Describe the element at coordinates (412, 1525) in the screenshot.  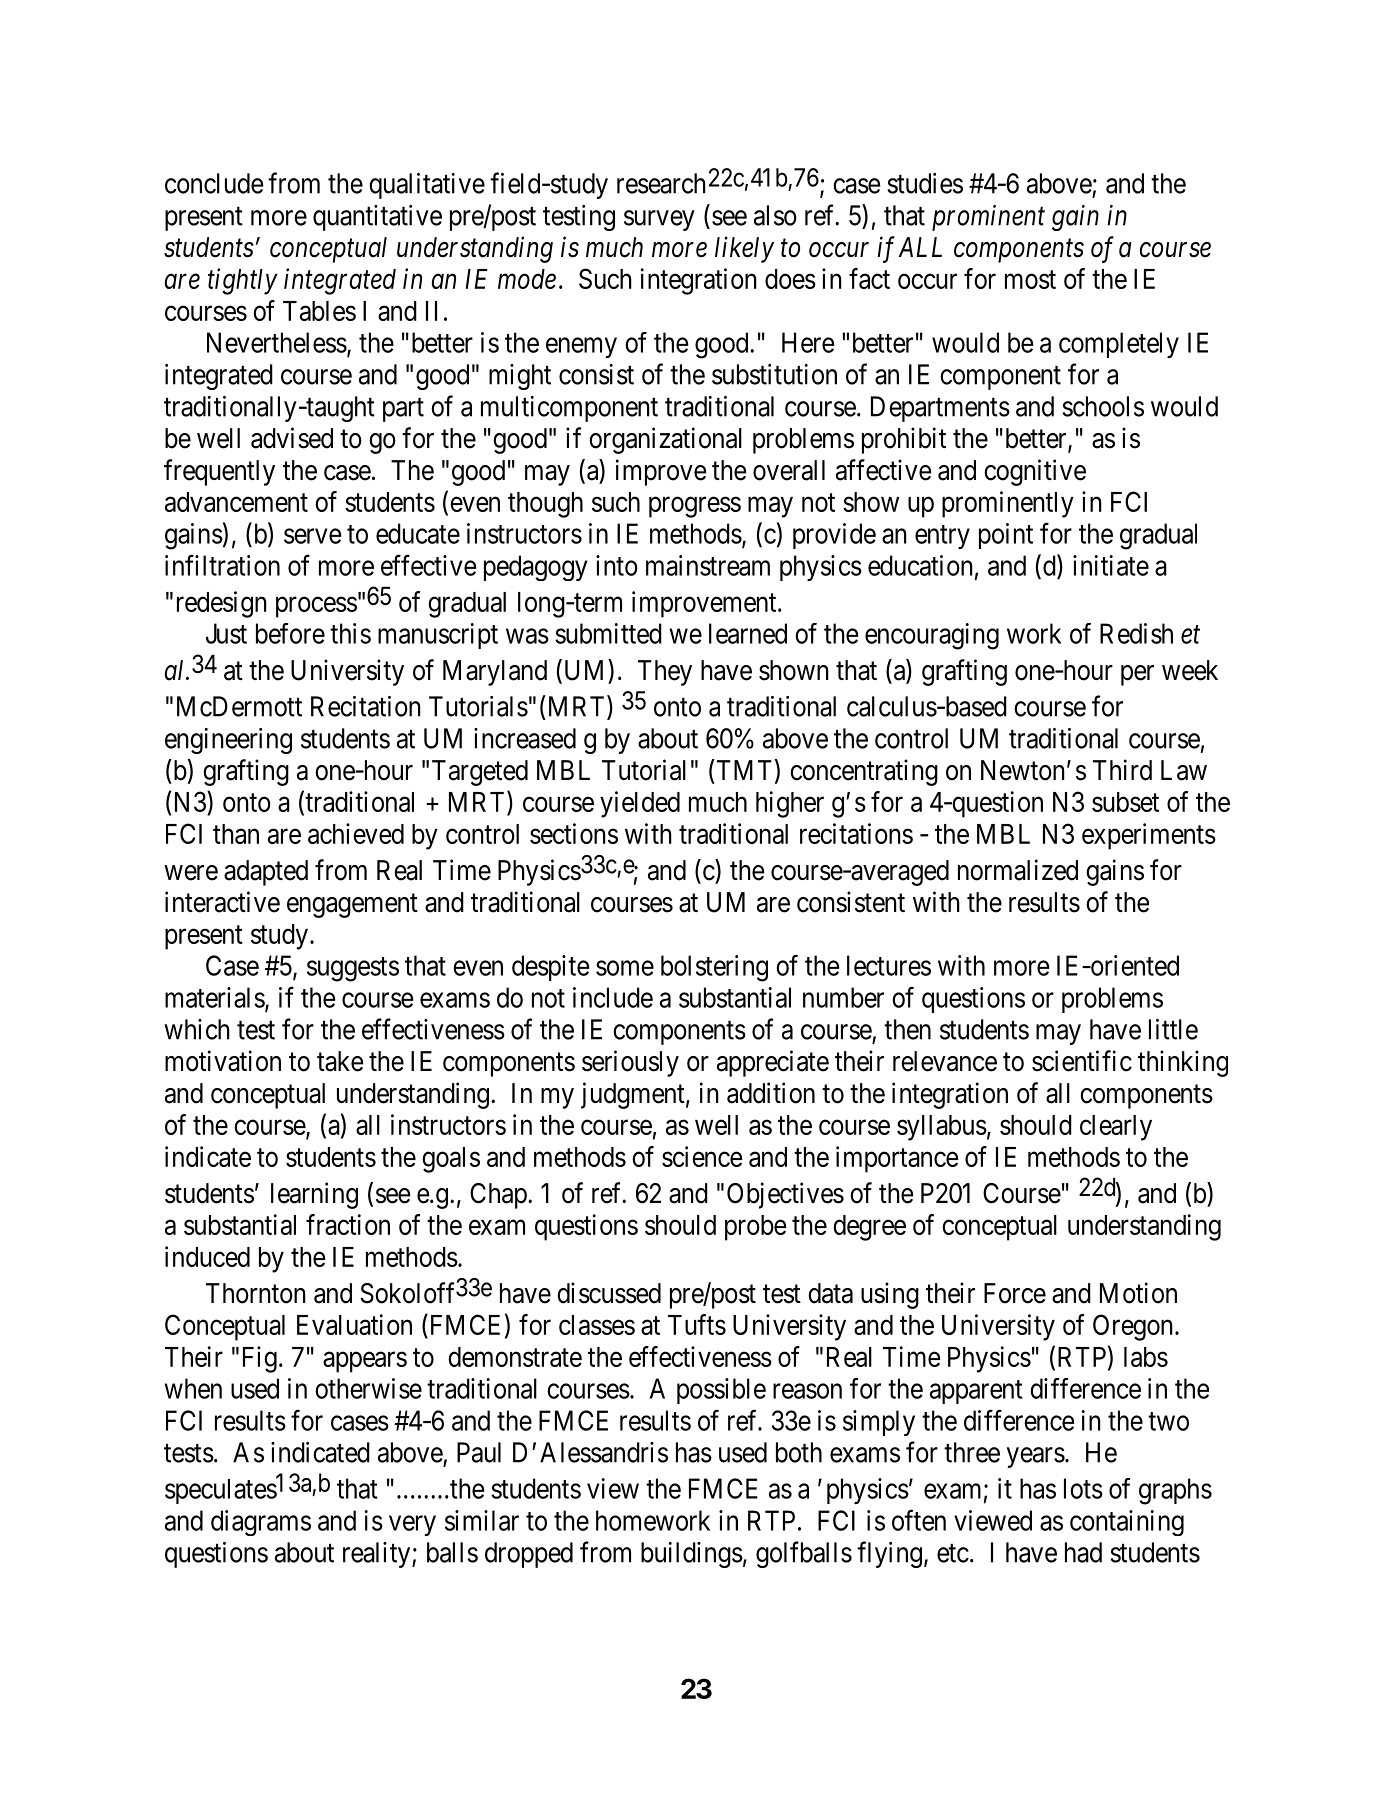
I see `very` at that location.
